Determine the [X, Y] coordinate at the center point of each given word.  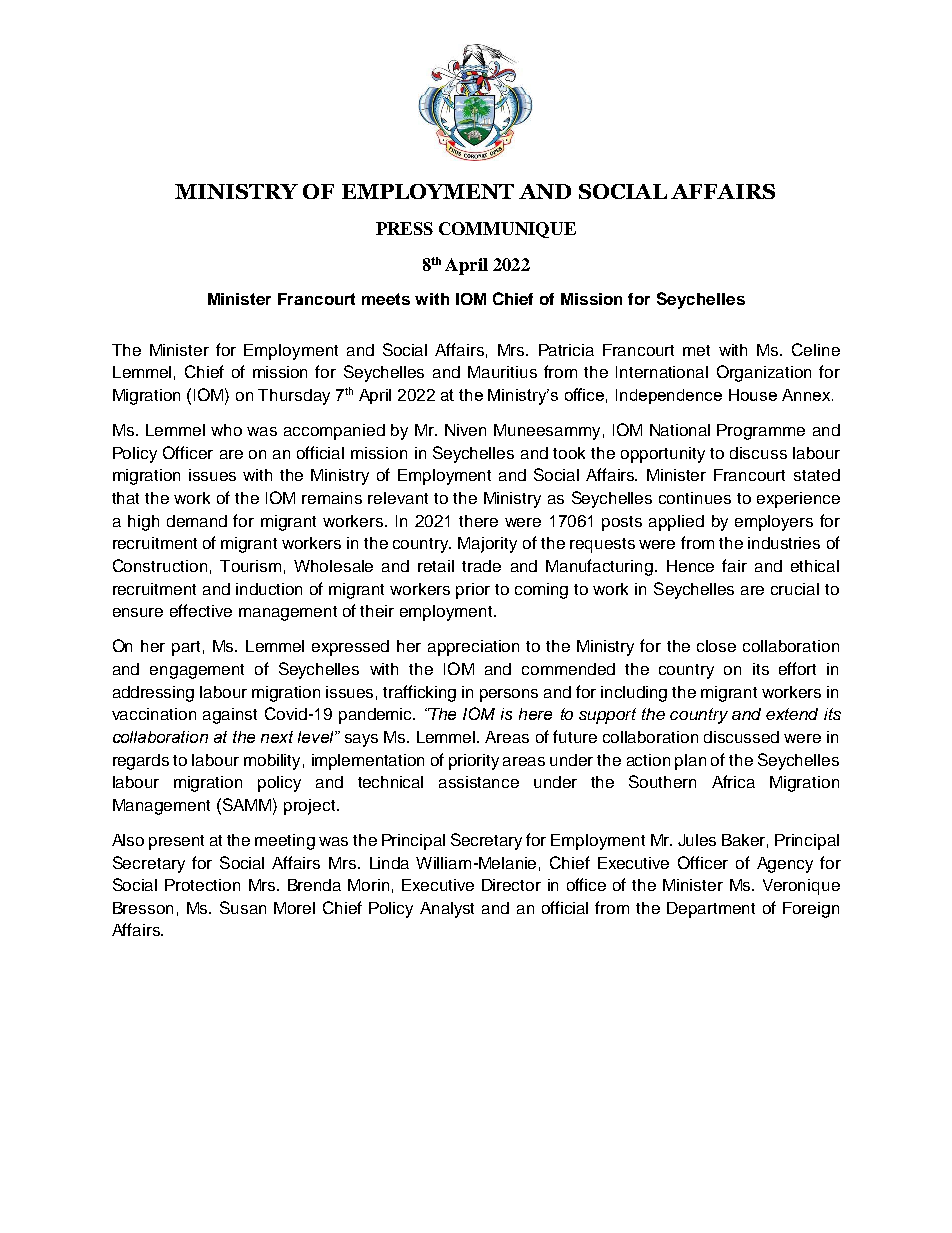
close [716, 646]
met [696, 350]
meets [386, 299]
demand [197, 521]
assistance [479, 782]
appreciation [473, 648]
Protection [202, 885]
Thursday [294, 397]
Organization [764, 373]
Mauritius [502, 372]
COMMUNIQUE [507, 230]
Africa [733, 781]
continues [695, 498]
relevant [398, 498]
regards [141, 762]
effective [201, 610]
